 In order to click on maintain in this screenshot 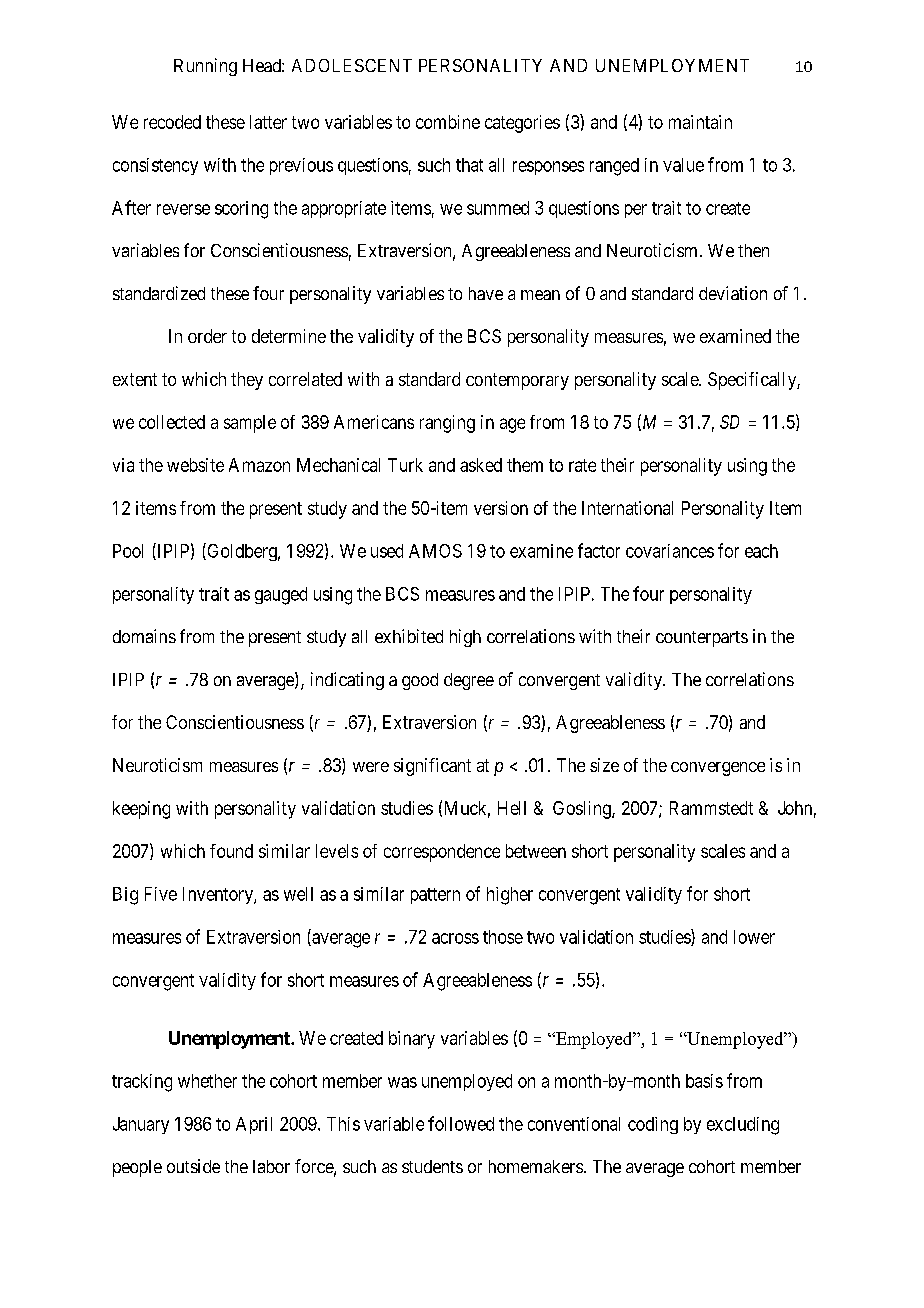, I will do `click(700, 122)`.
